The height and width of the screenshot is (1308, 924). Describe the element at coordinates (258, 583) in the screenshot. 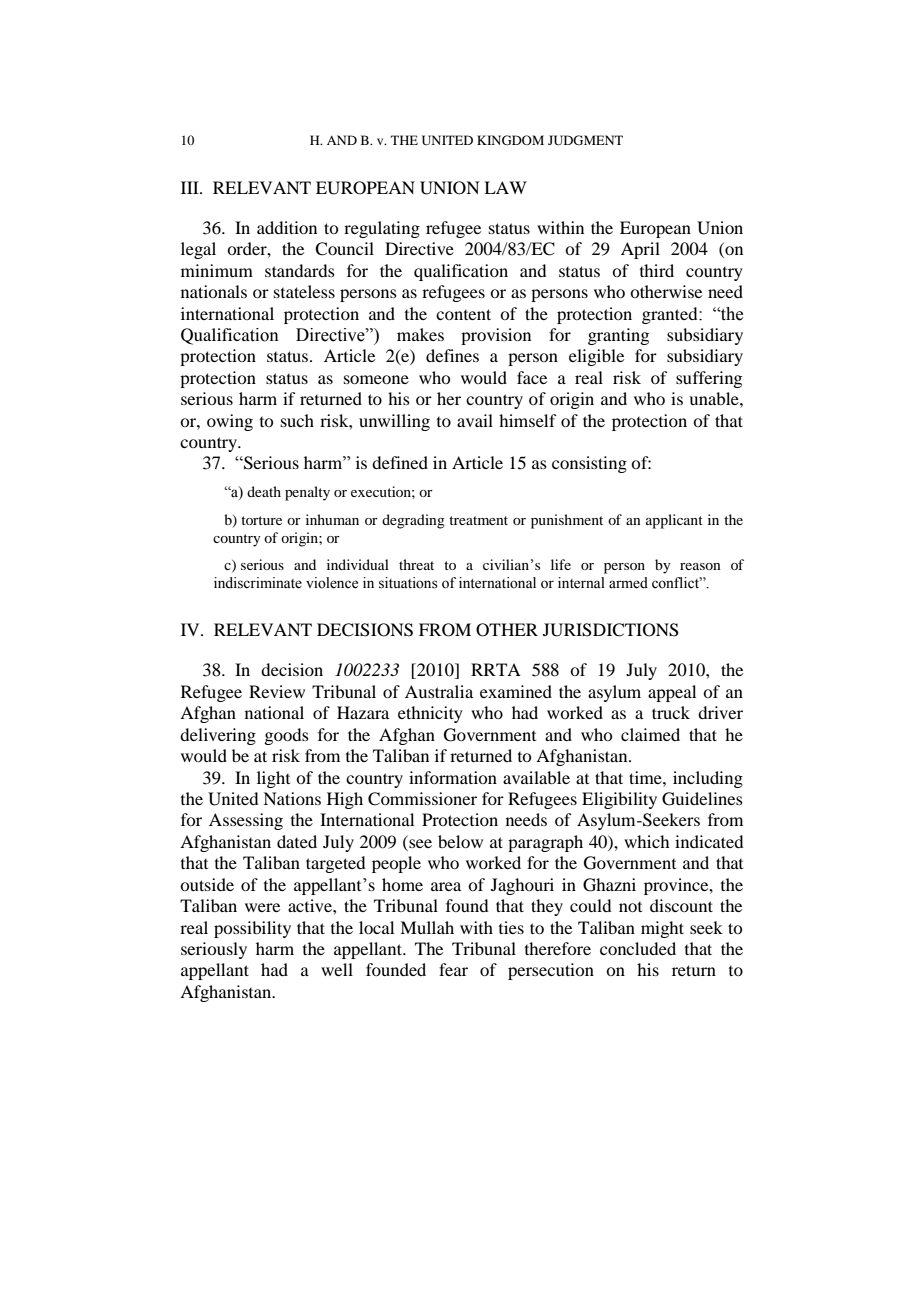

I see `indiscriminate` at that location.
